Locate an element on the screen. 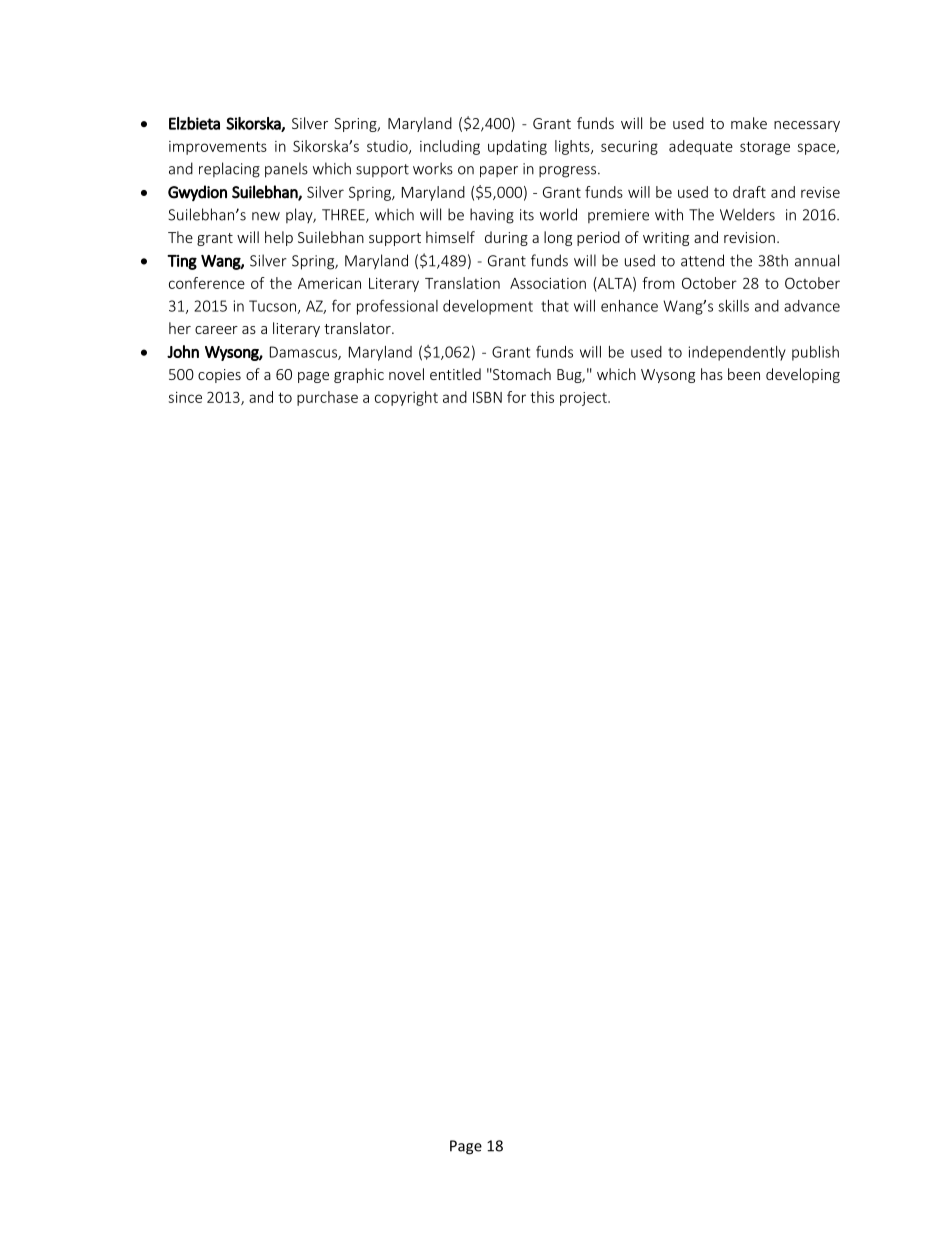 The height and width of the screenshot is (1233, 952). make is located at coordinates (749, 123).
